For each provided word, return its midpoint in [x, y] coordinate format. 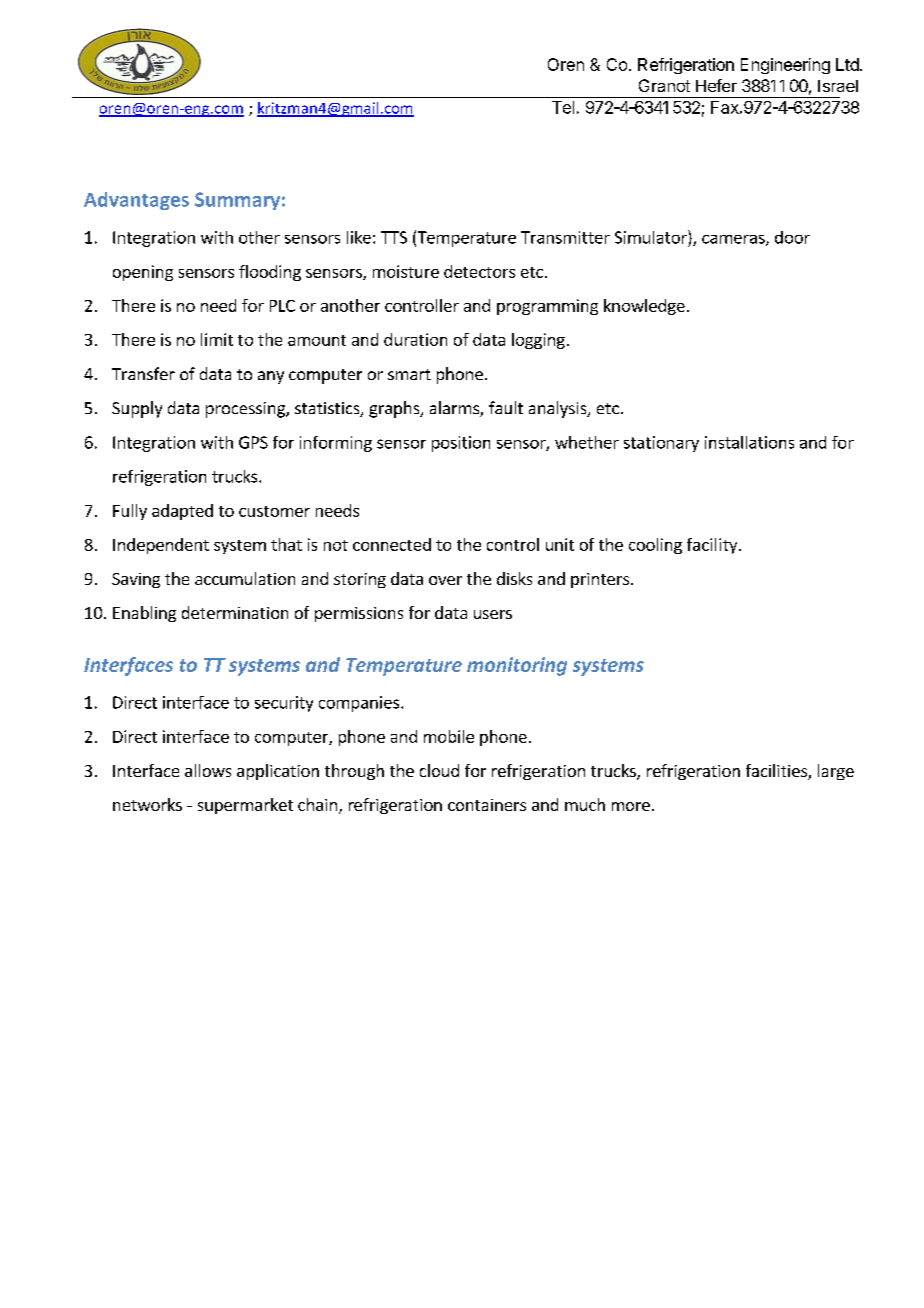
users [493, 614]
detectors [479, 271]
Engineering [785, 66]
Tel [563, 107]
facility [713, 546]
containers [487, 805]
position [461, 444]
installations [749, 442]
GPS [253, 442]
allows [208, 770]
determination [235, 612]
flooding [270, 273]
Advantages [136, 201]
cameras [734, 240]
